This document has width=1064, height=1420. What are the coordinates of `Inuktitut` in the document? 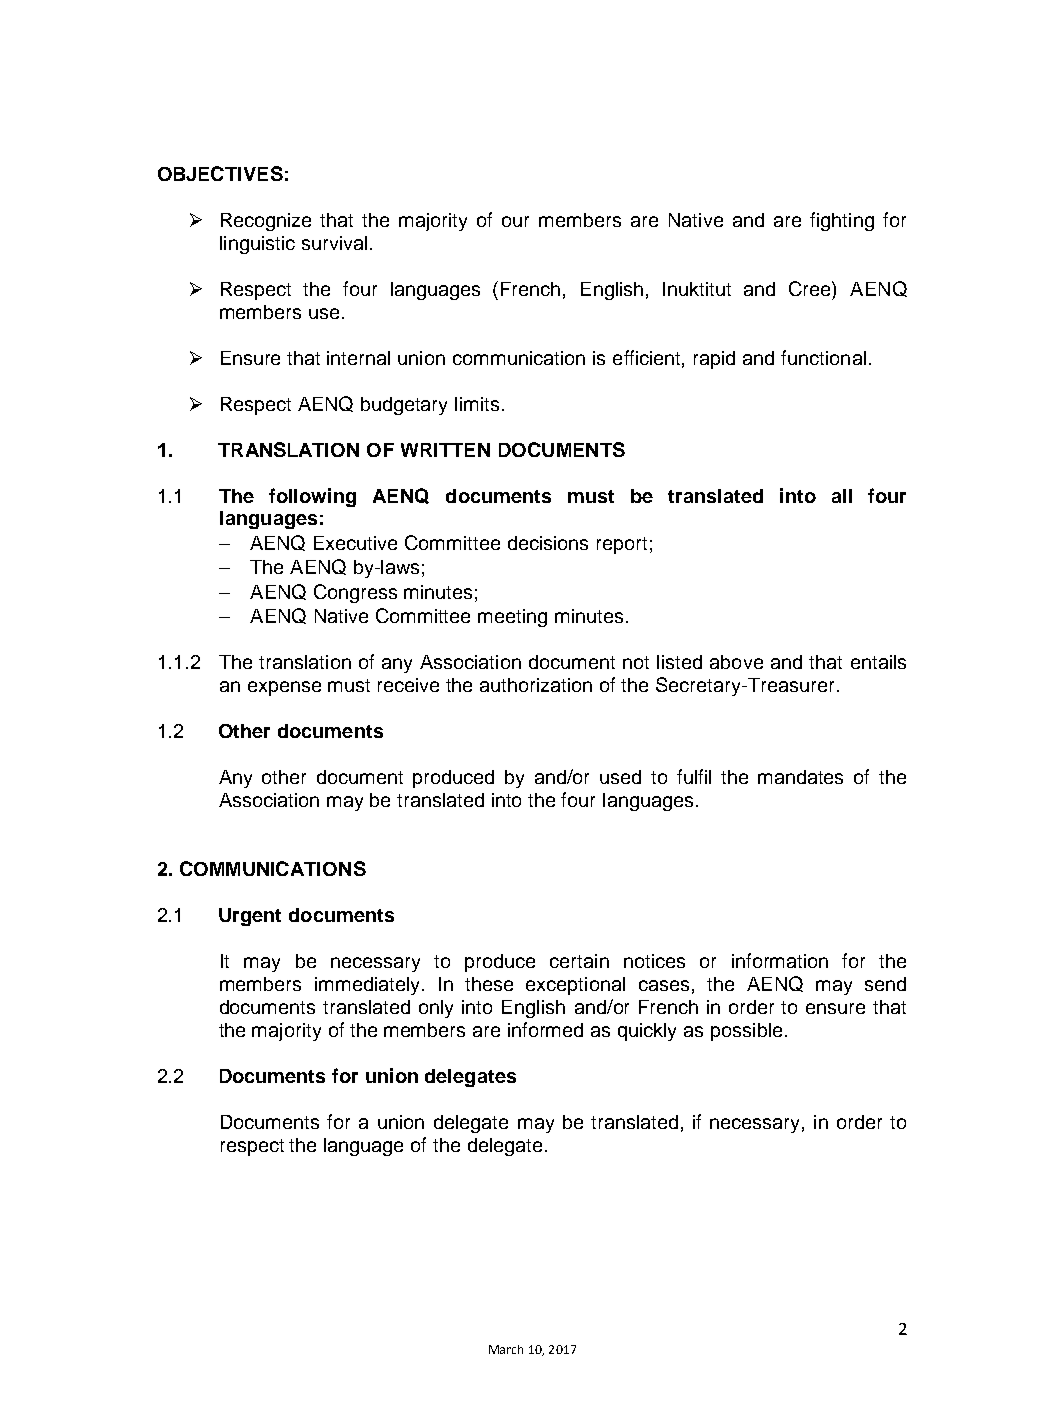 It's located at (697, 289).
